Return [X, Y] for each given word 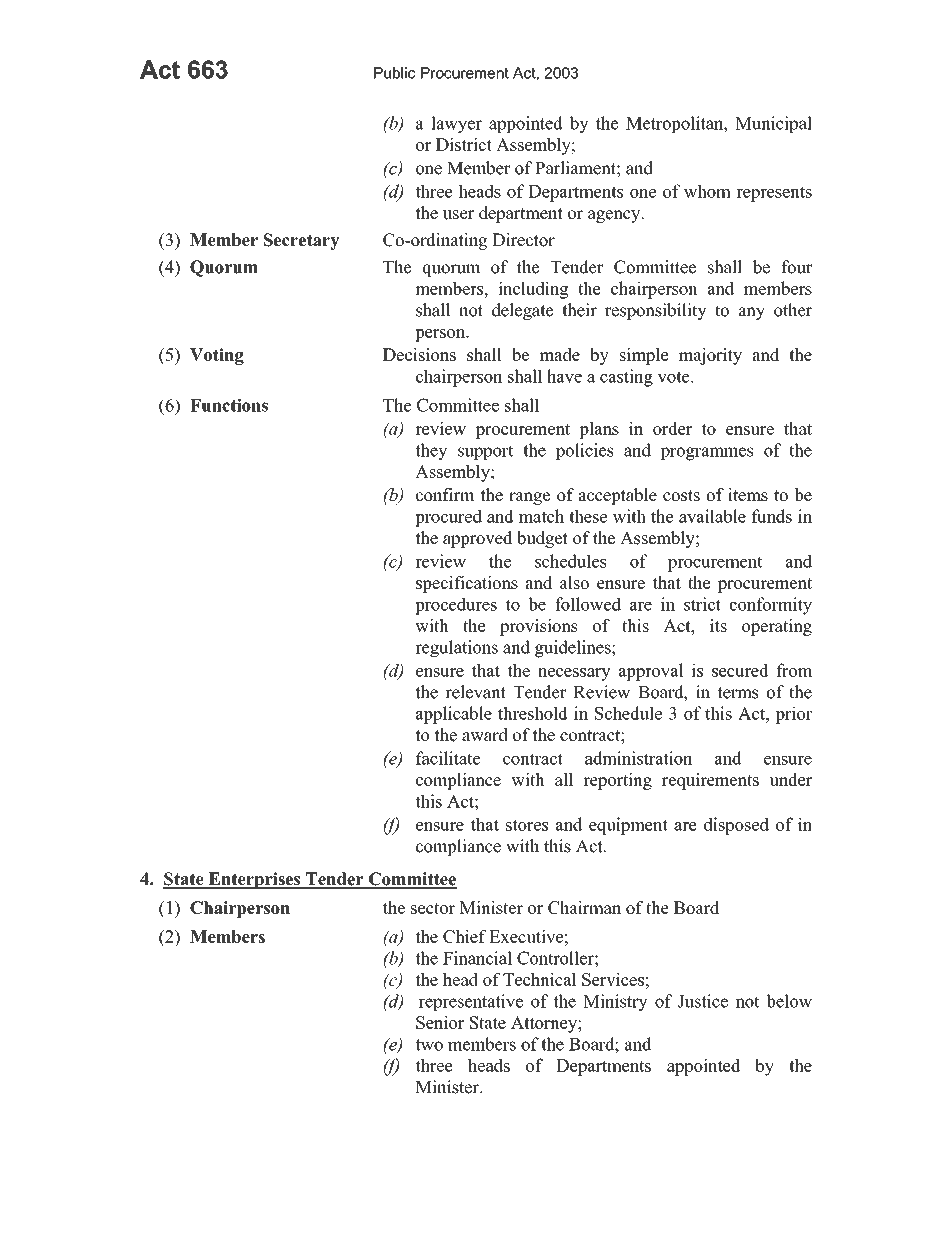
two [429, 1045]
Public [394, 73]
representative [471, 1002]
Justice [703, 1001]
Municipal [773, 124]
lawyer [456, 125]
